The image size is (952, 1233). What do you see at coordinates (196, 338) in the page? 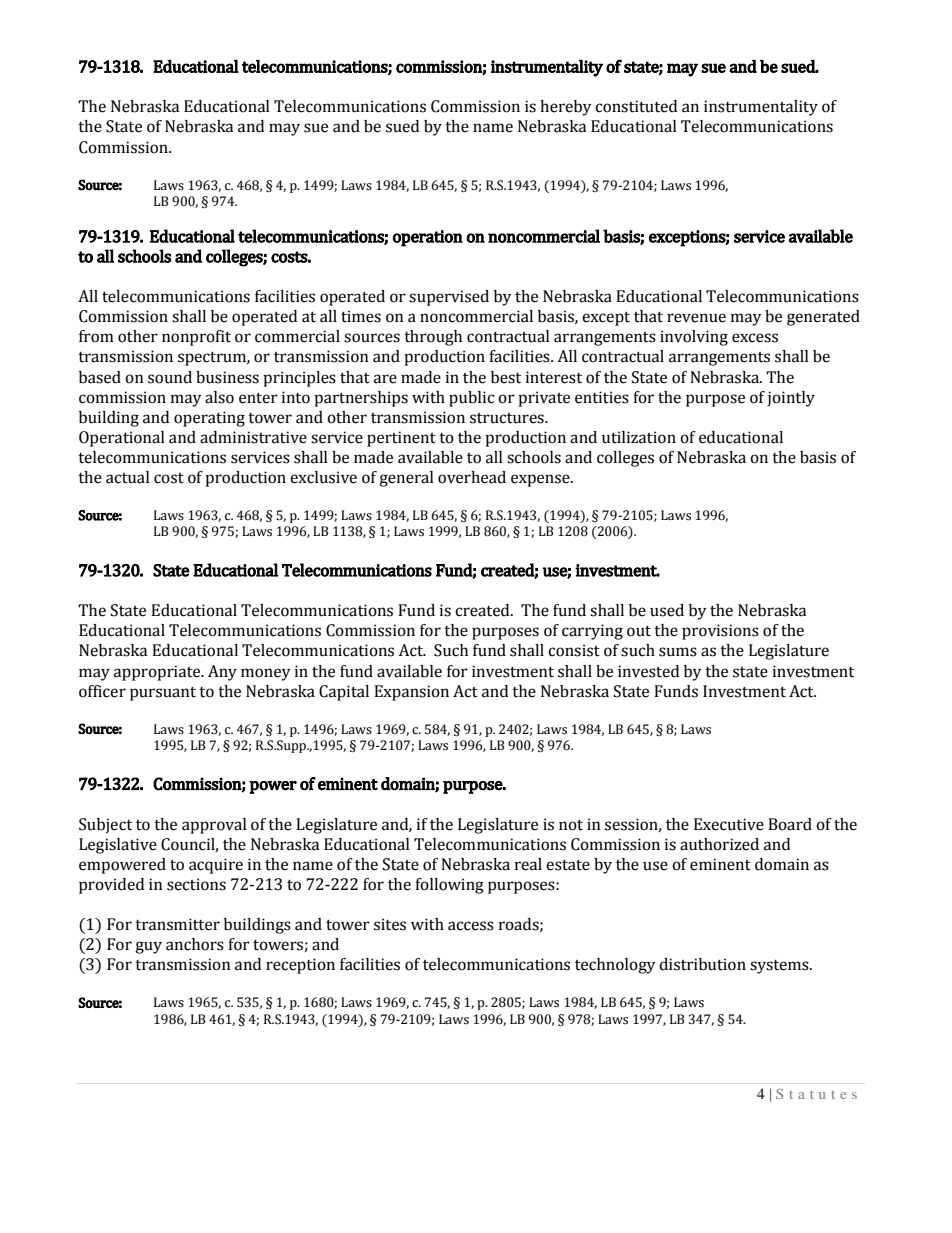
I see `nonprofit` at bounding box center [196, 338].
